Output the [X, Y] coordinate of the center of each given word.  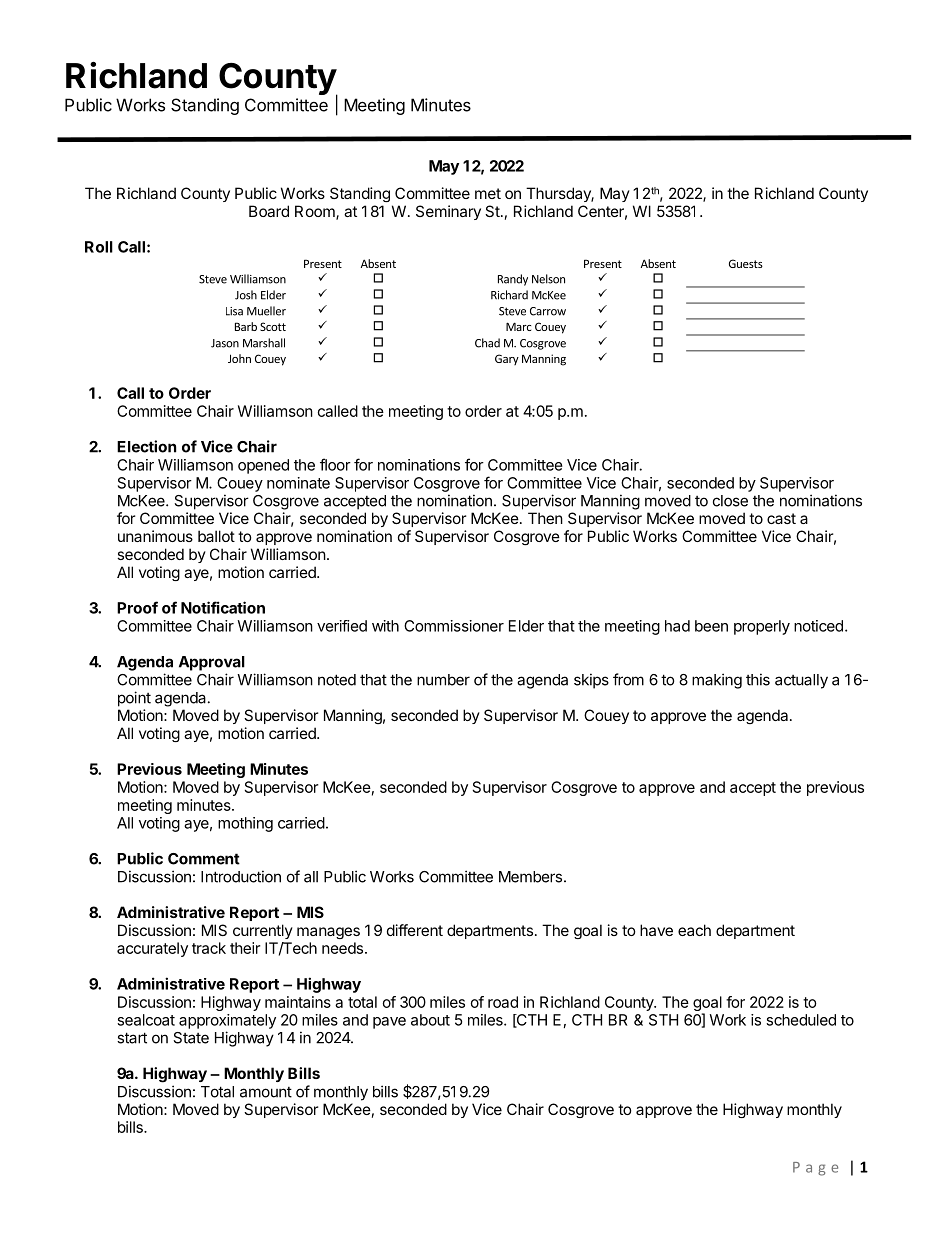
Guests [746, 263]
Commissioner [454, 626]
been [711, 626]
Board [269, 211]
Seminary [448, 212]
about [430, 1020]
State [191, 1038]
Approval [212, 663]
